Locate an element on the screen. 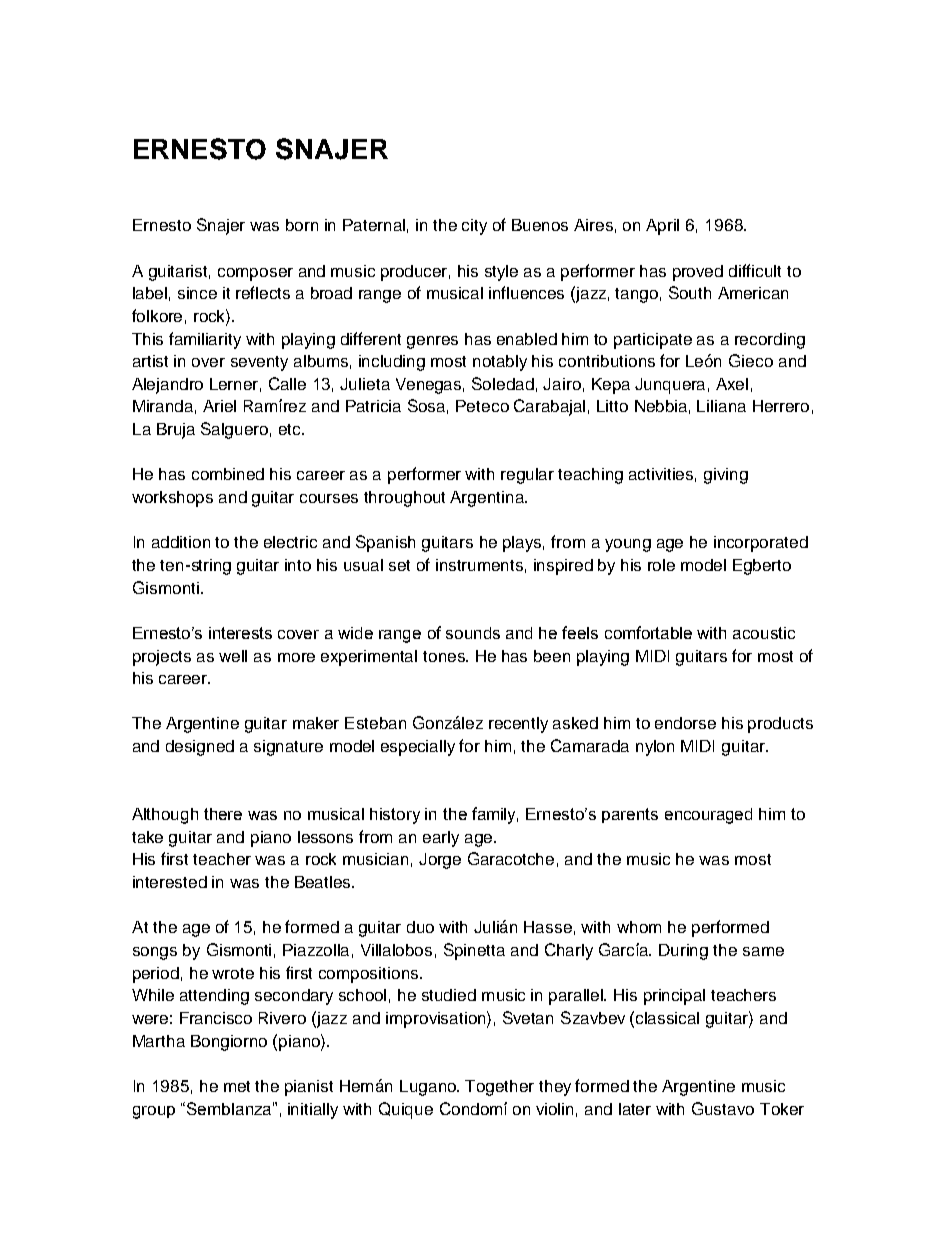 This screenshot has height=1233, width=952. giving is located at coordinates (726, 476).
